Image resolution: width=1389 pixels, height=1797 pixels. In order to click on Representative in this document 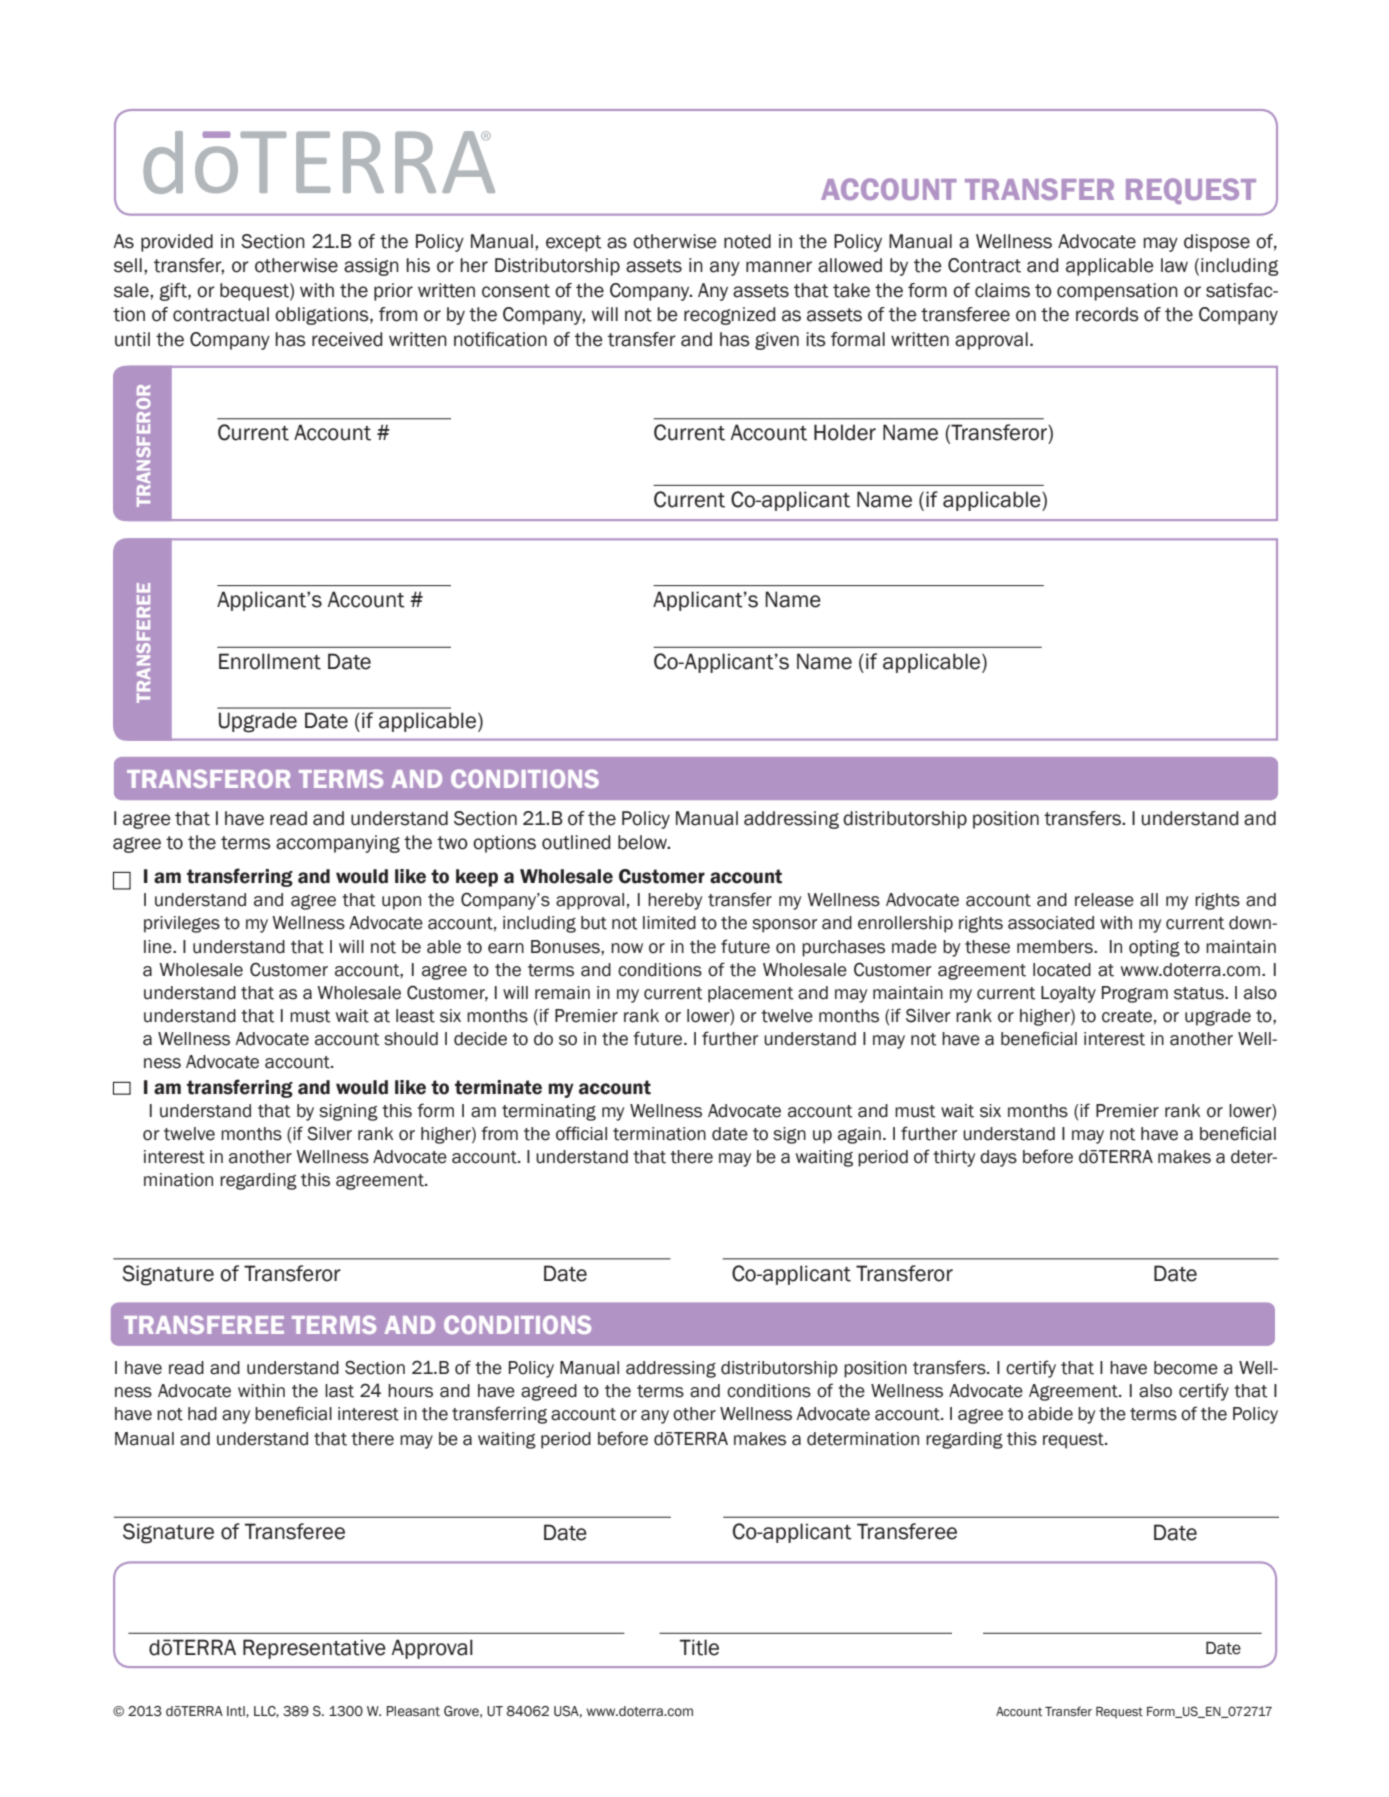, I will do `click(314, 1649)`.
